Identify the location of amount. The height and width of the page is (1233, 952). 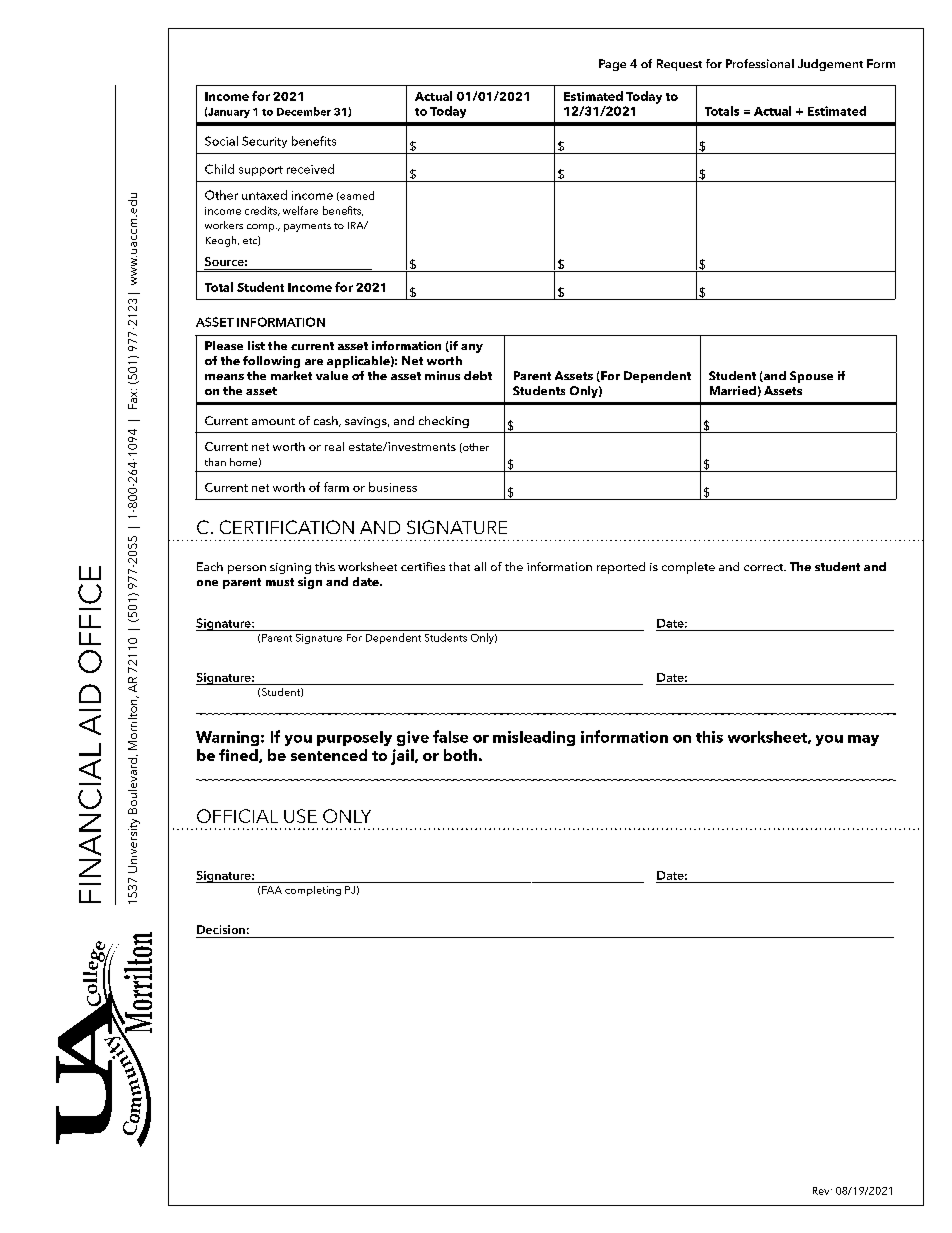
(273, 421).
